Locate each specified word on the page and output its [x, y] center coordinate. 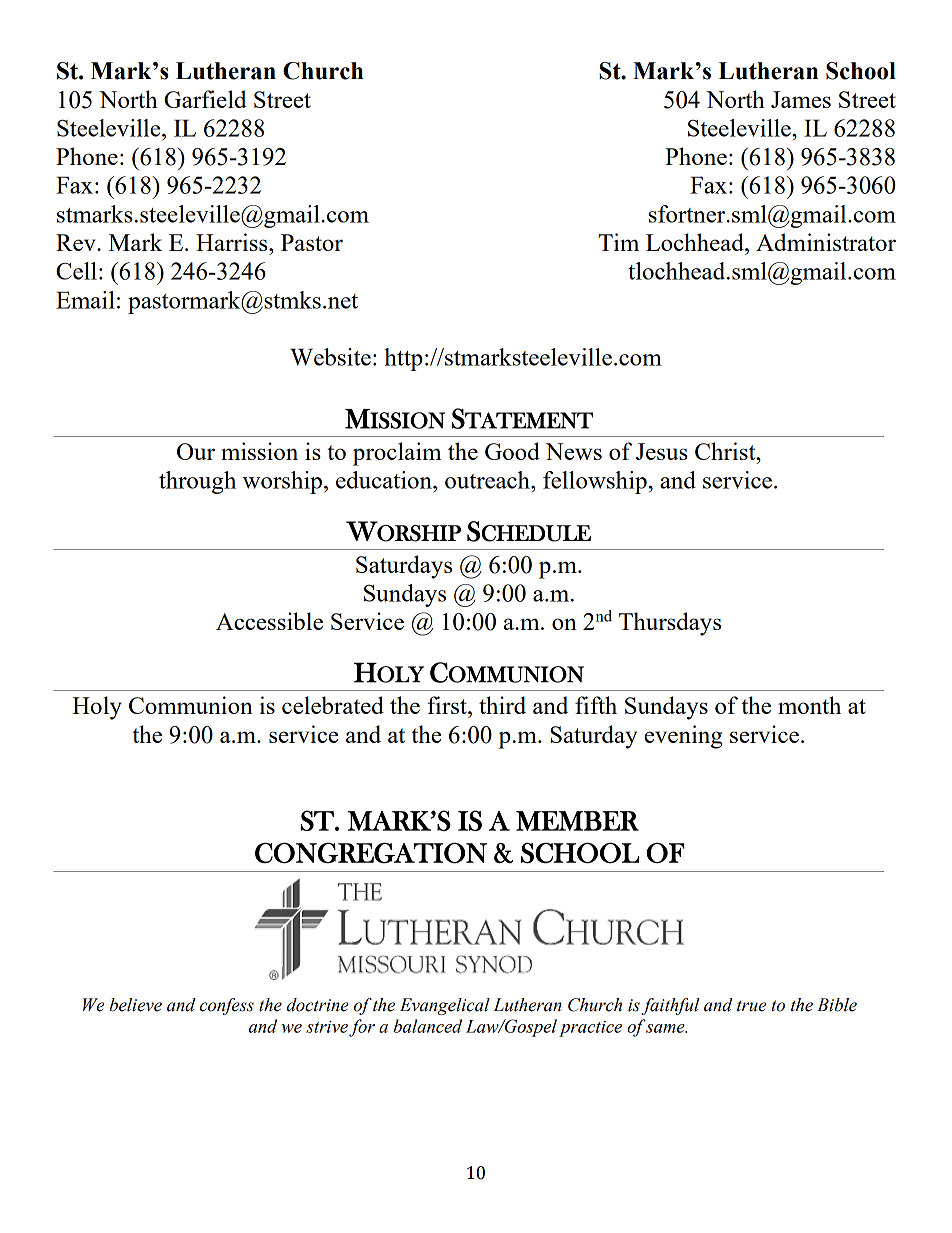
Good [512, 451]
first [448, 705]
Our [196, 451]
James [801, 99]
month [809, 705]
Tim [618, 242]
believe [135, 1005]
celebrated [333, 705]
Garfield [205, 99]
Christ [726, 451]
